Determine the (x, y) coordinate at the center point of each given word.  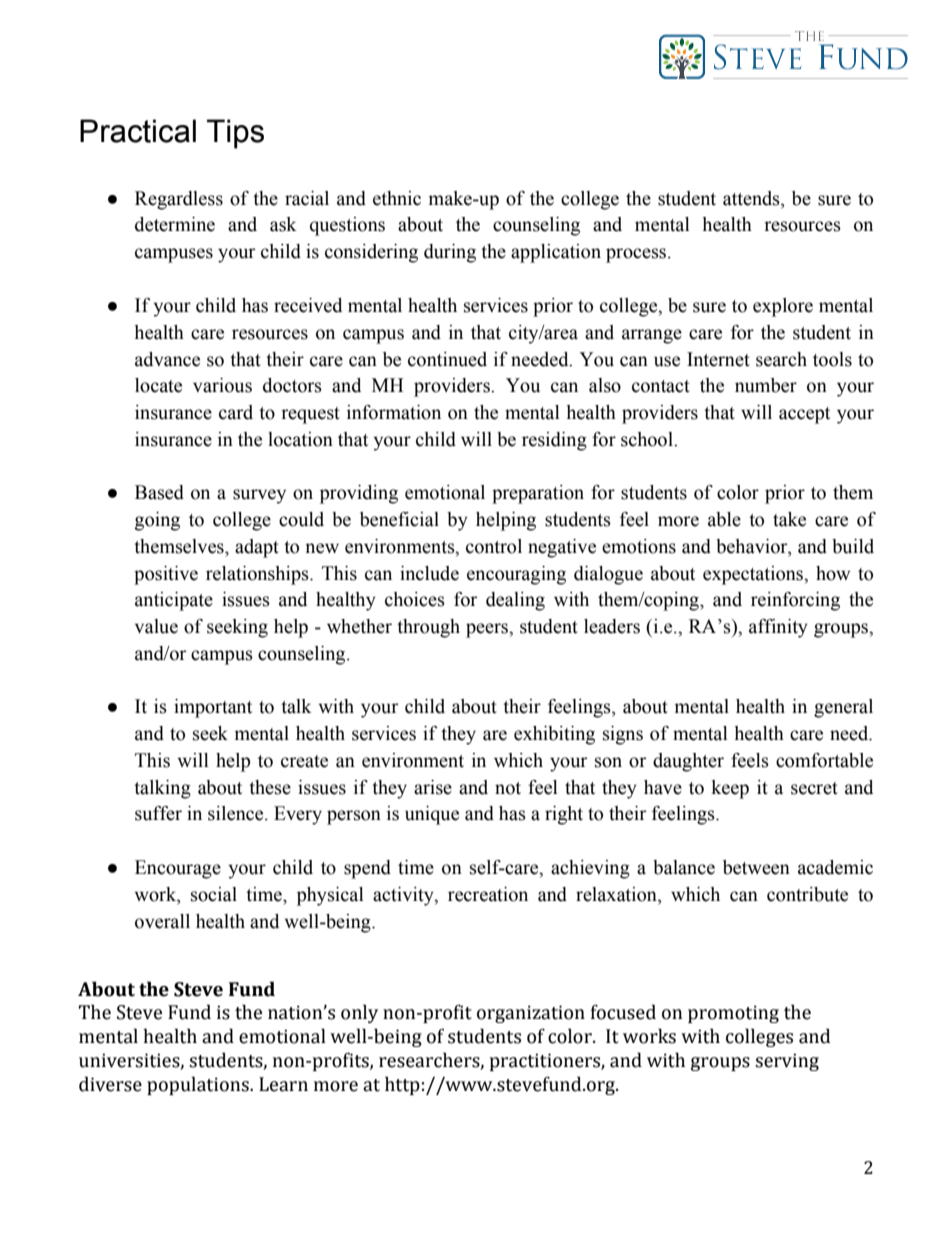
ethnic (397, 198)
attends (752, 199)
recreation (488, 894)
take (789, 519)
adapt (257, 548)
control (494, 546)
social (214, 894)
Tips (235, 134)
